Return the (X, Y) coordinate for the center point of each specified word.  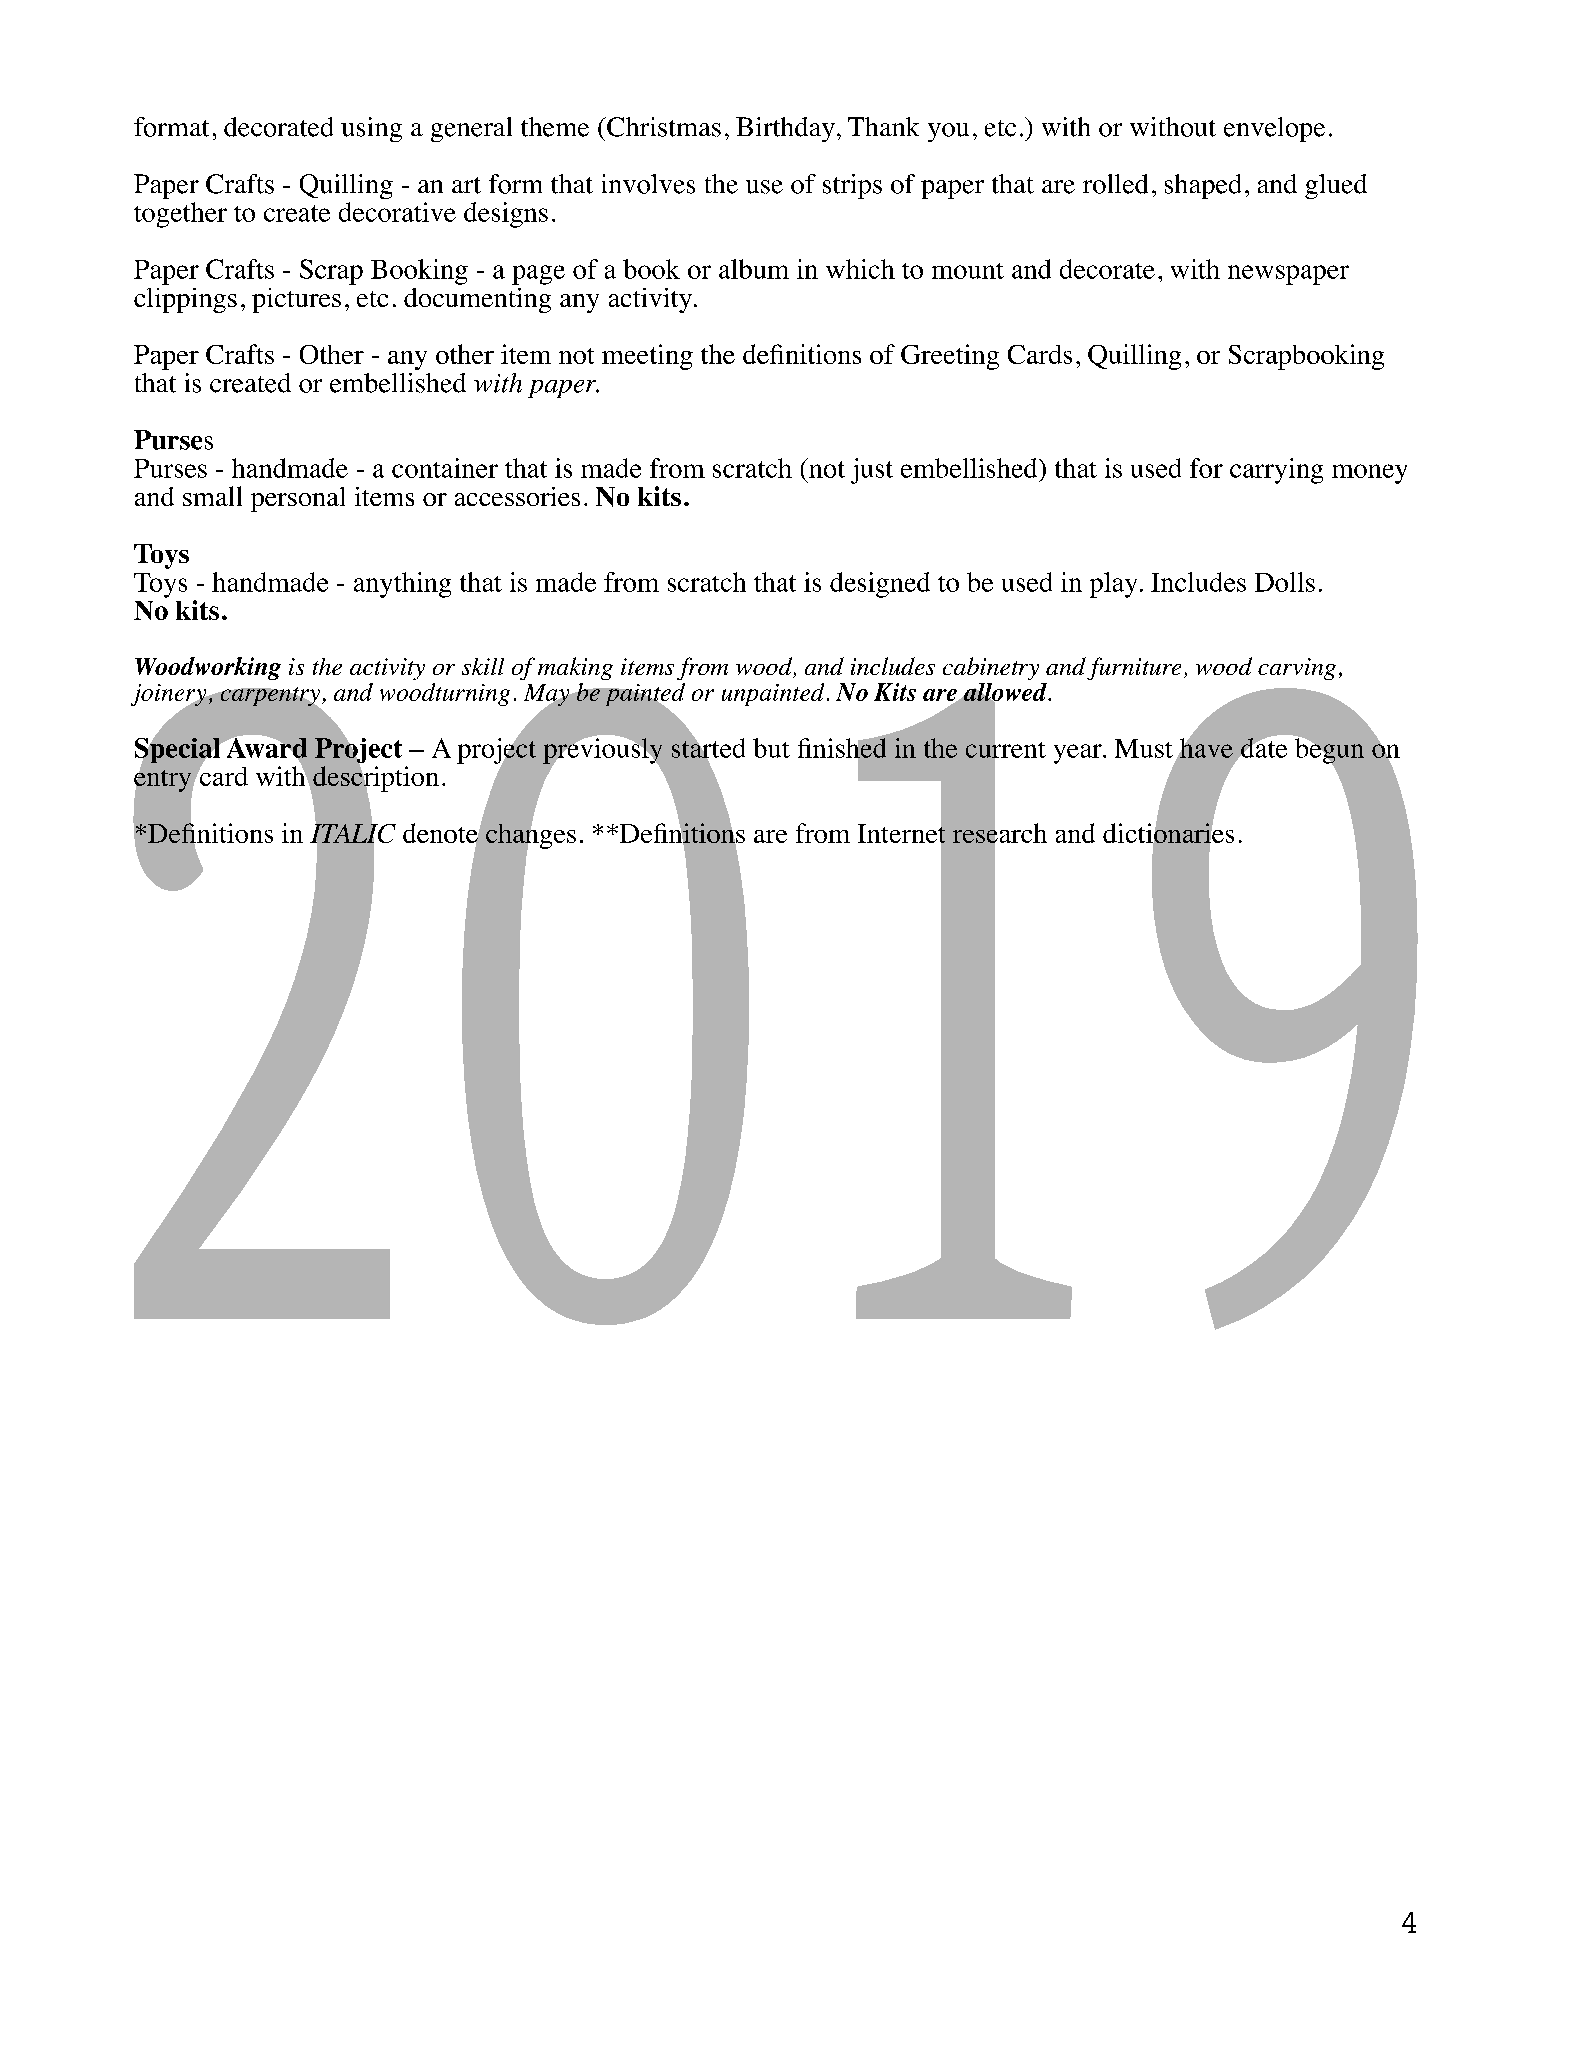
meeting (647, 357)
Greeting (950, 357)
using (371, 129)
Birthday (785, 129)
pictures (296, 300)
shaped (1203, 186)
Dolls (1285, 582)
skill (483, 666)
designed (880, 585)
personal (298, 499)
